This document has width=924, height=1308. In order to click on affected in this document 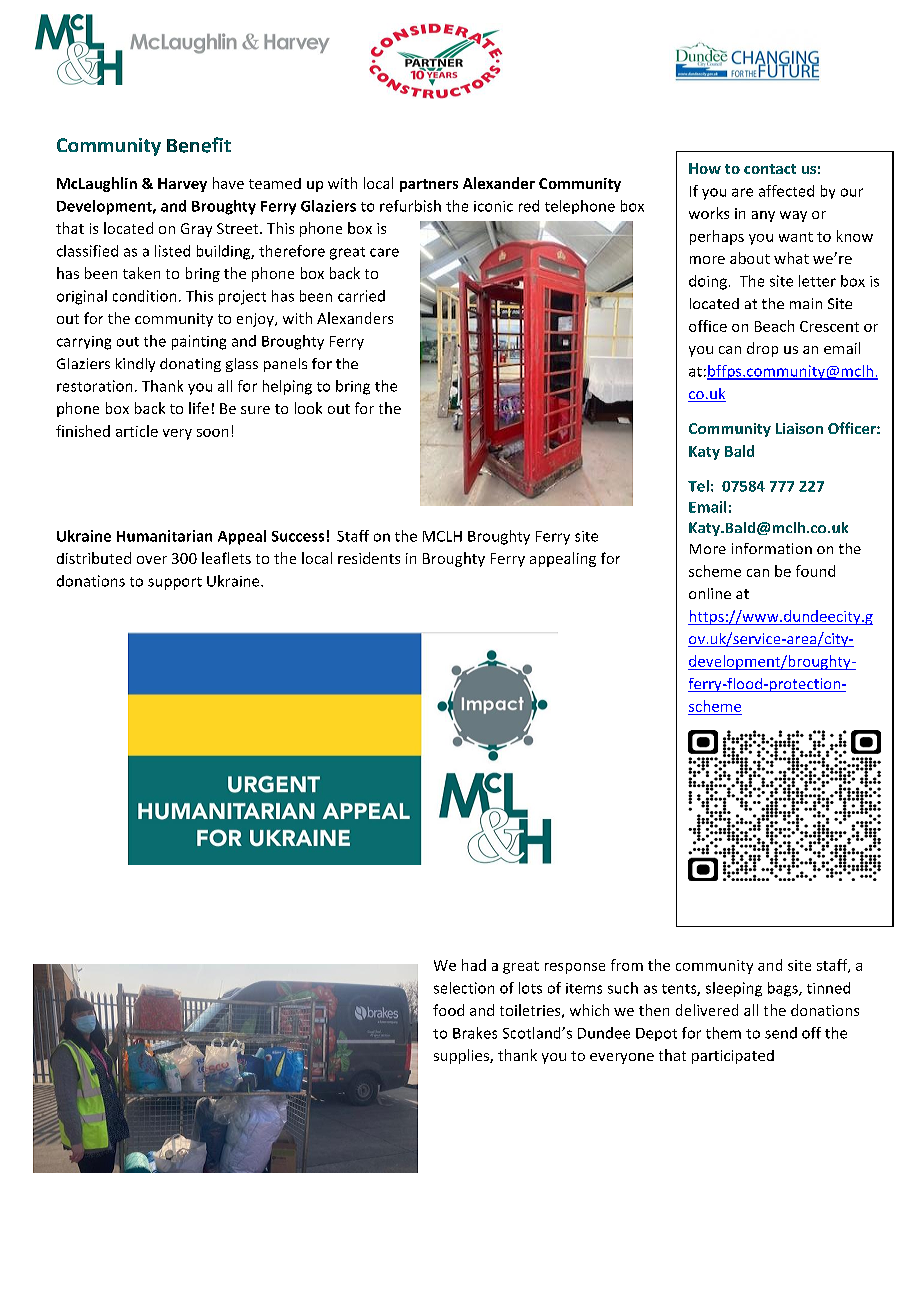, I will do `click(786, 191)`.
